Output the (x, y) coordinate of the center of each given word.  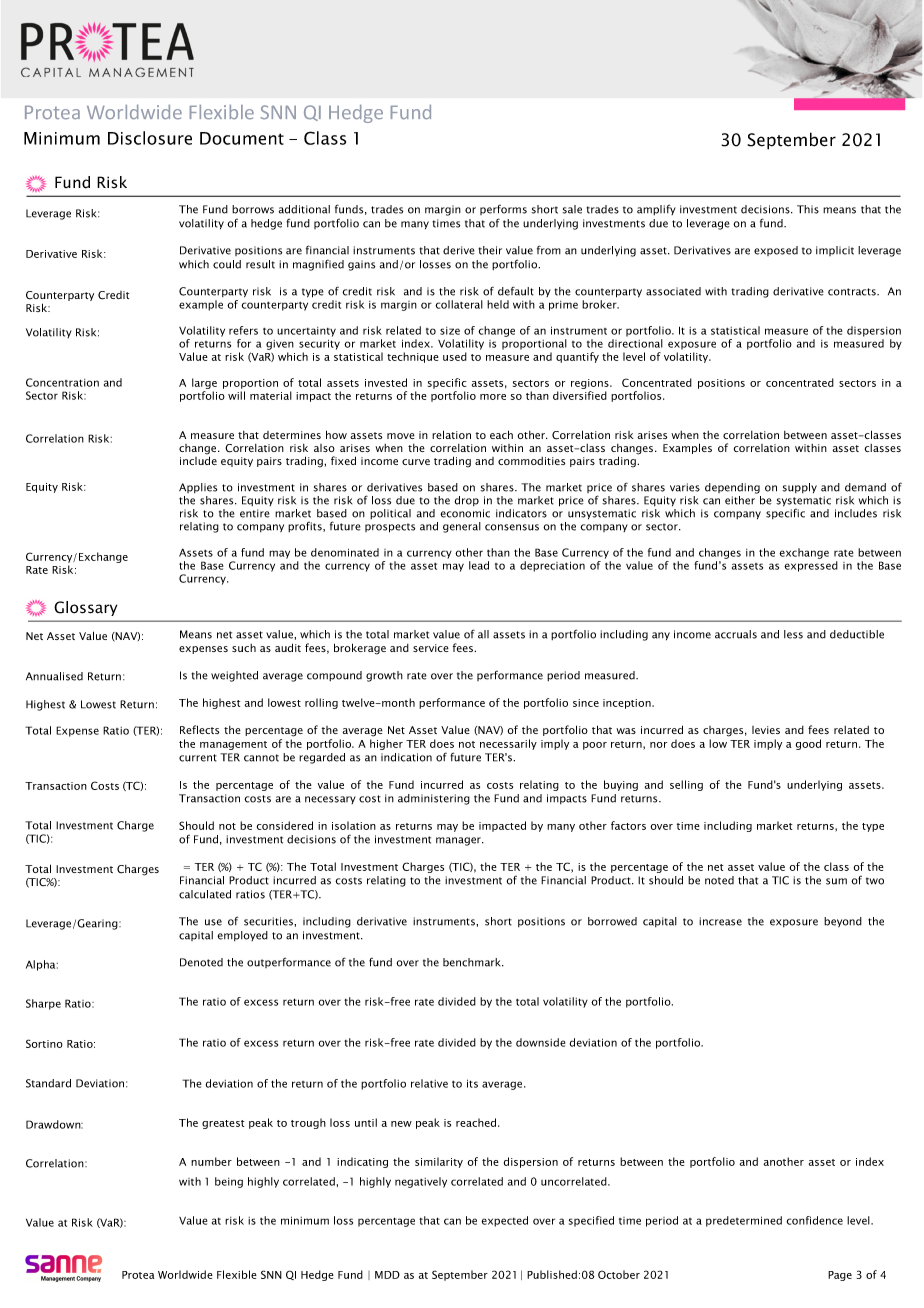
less (793, 634)
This (808, 209)
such (244, 648)
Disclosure (150, 138)
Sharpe (43, 1004)
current (198, 758)
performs (503, 210)
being (229, 1182)
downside (540, 1042)
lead (479, 565)
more (493, 397)
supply (799, 488)
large (204, 385)
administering (434, 799)
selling (686, 785)
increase (720, 921)
